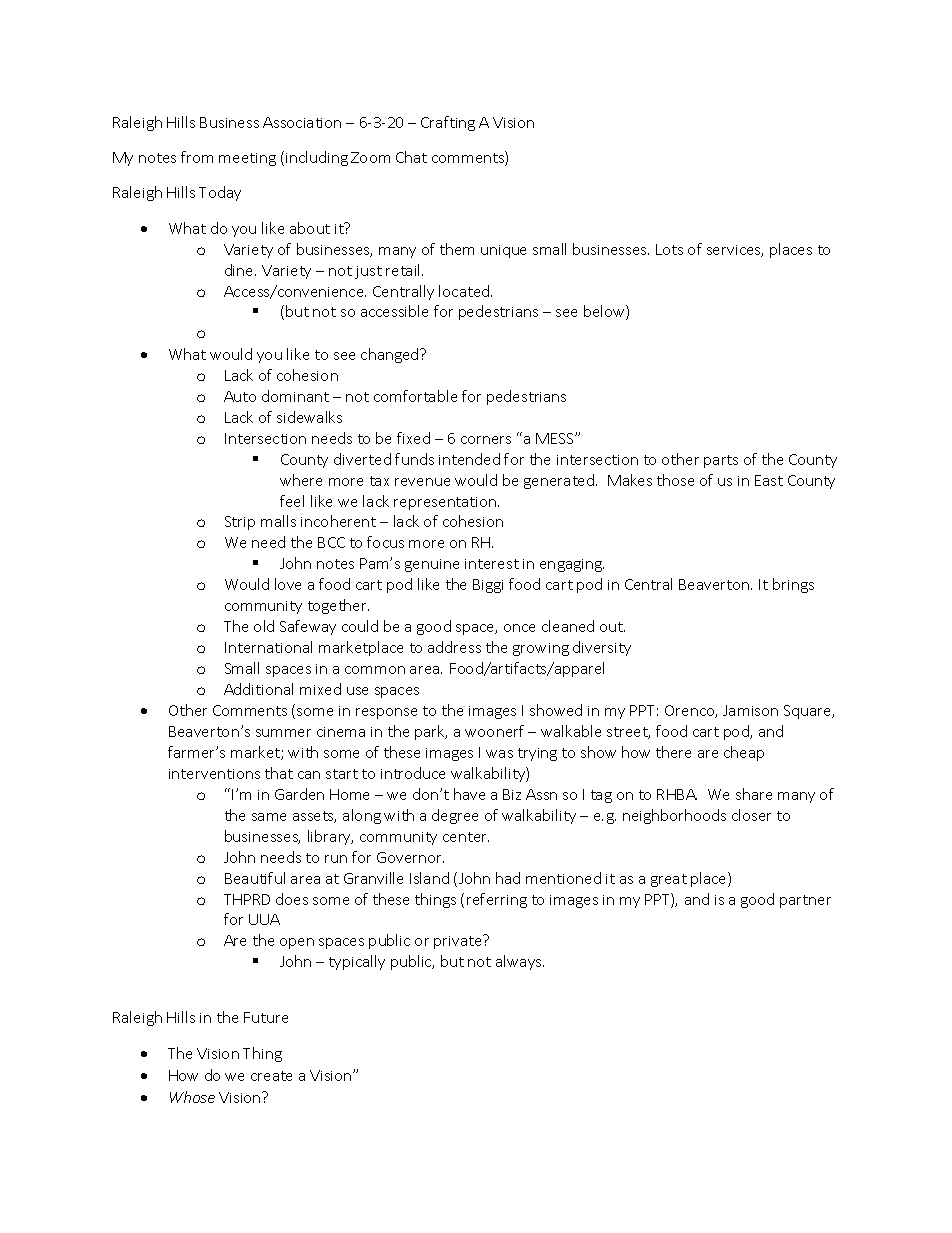 The image size is (952, 1233). I want to click on Lots, so click(669, 249).
